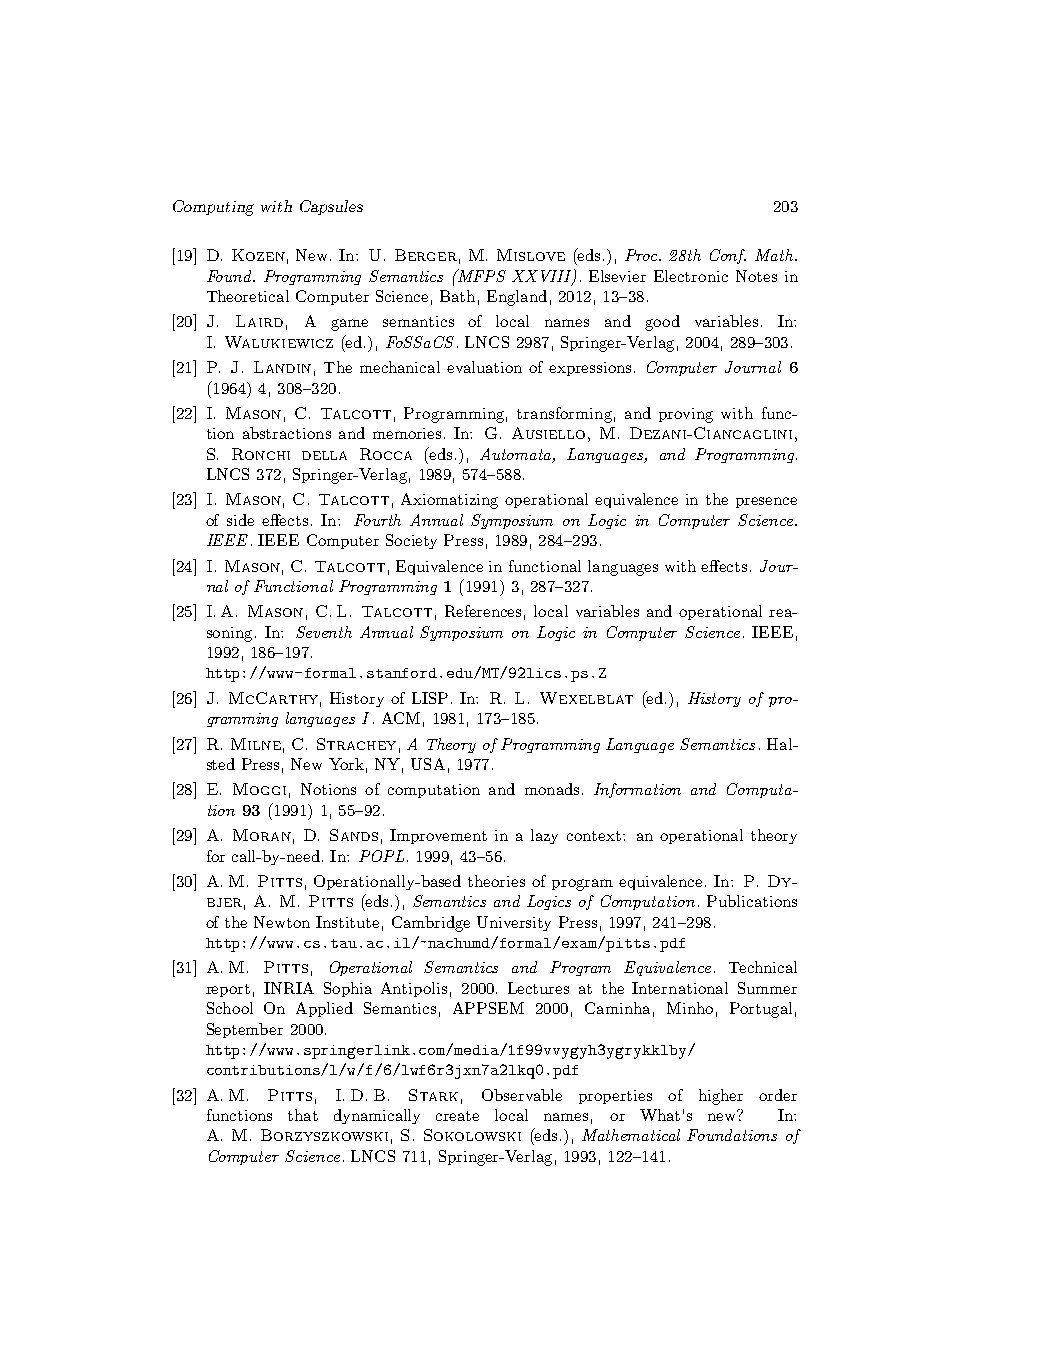 This page has width=1042, height=1349. I want to click on presence, so click(766, 502).
